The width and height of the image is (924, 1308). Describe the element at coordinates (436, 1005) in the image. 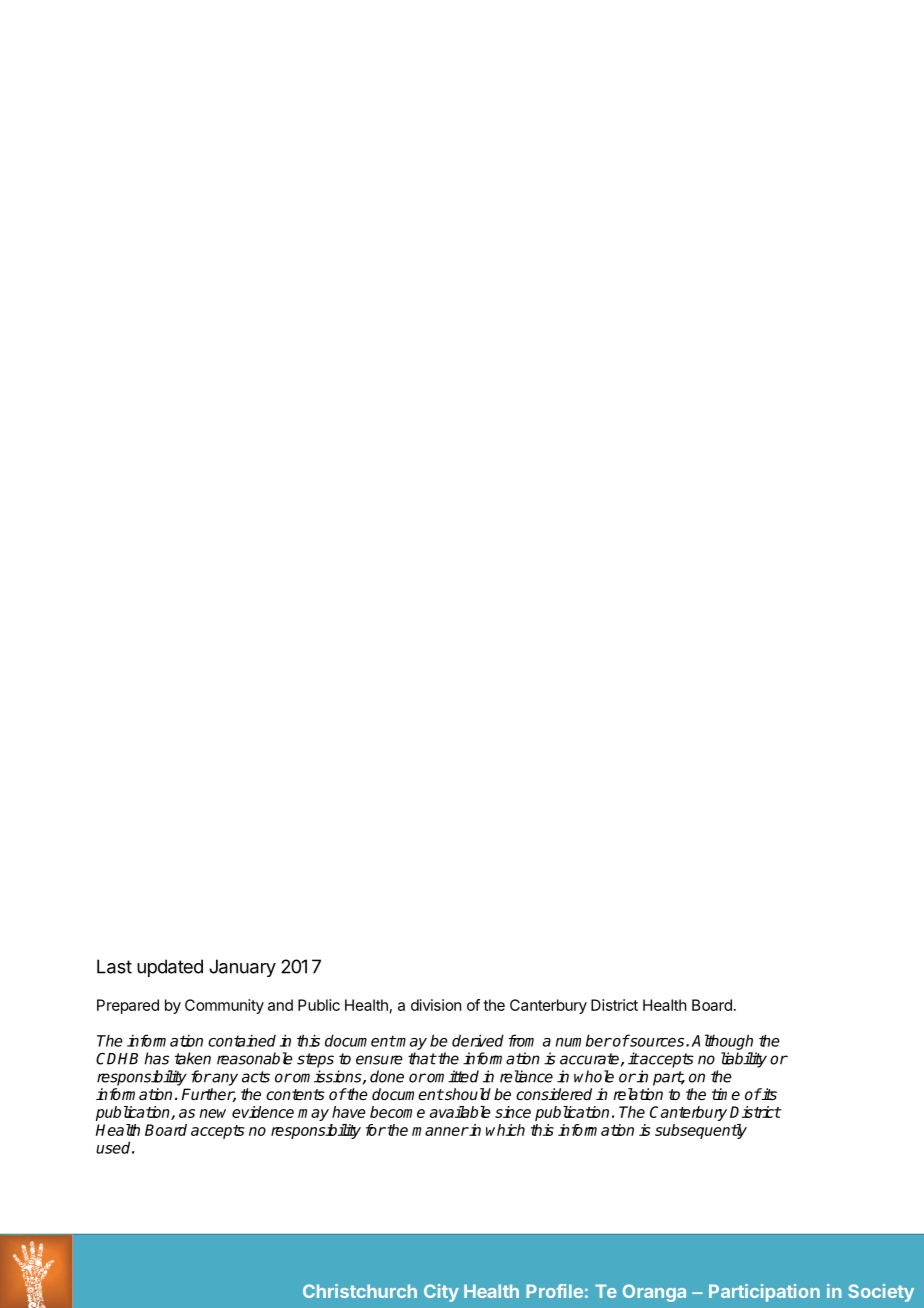

I see `division` at that location.
